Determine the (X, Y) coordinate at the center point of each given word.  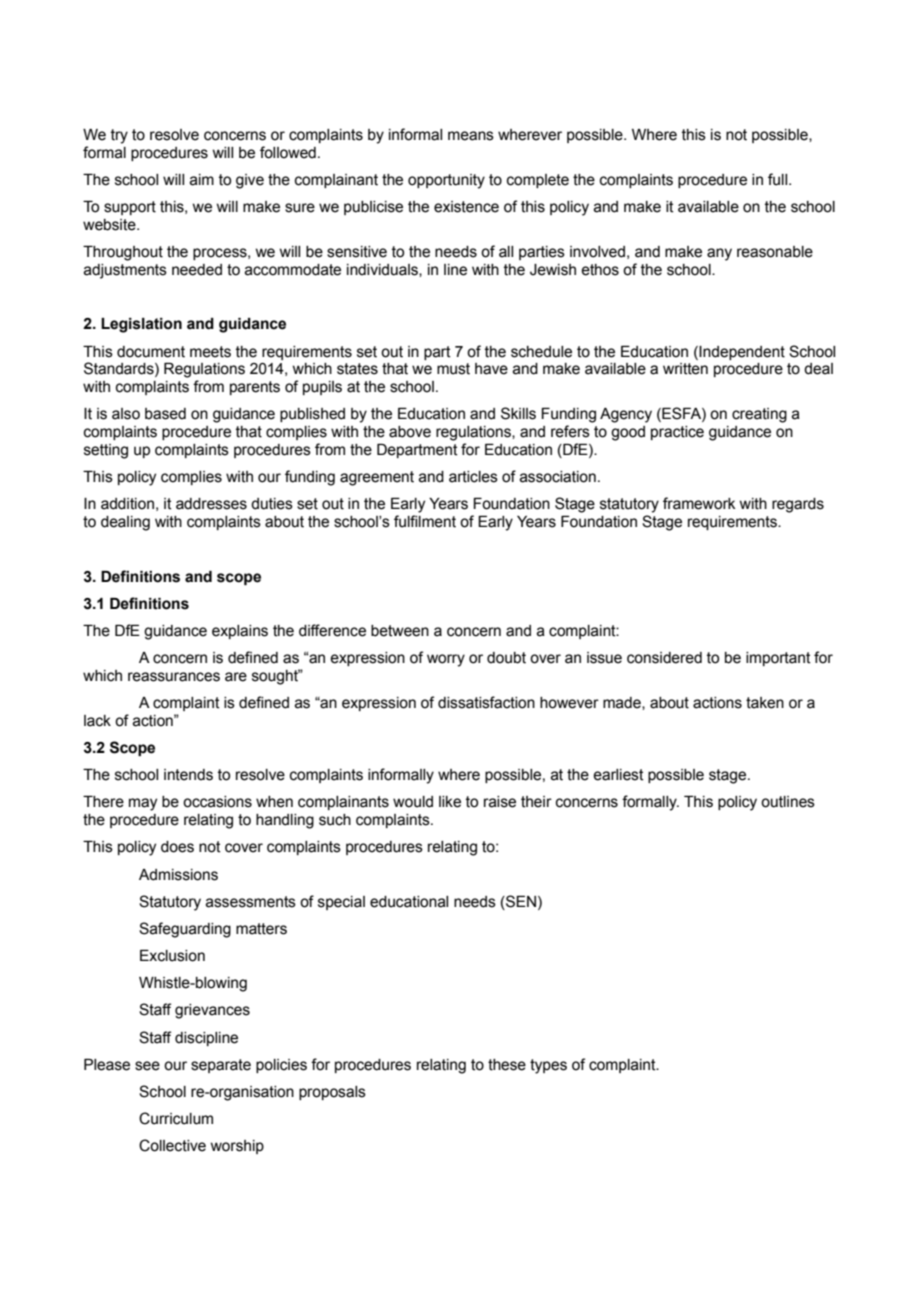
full (779, 179)
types (548, 1066)
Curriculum (176, 1118)
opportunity (446, 181)
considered (664, 658)
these (507, 1065)
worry (446, 660)
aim (202, 180)
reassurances (174, 677)
